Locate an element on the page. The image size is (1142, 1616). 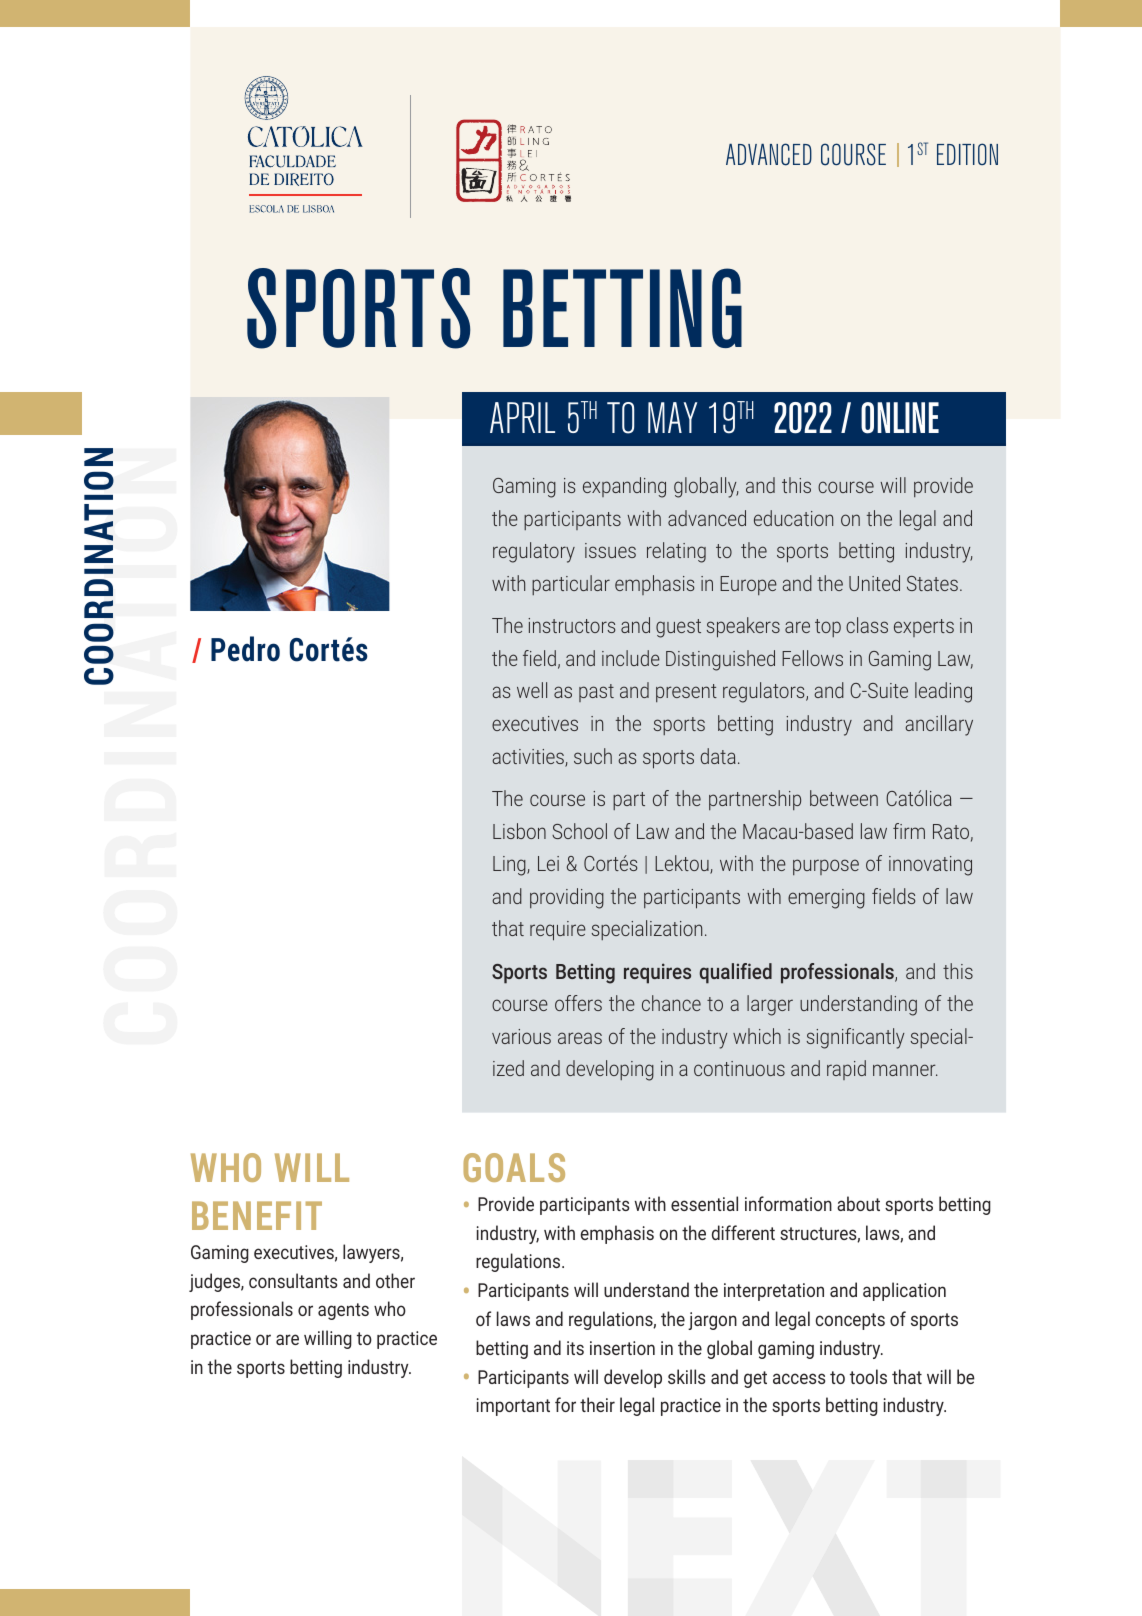
EDITION is located at coordinates (967, 154).
